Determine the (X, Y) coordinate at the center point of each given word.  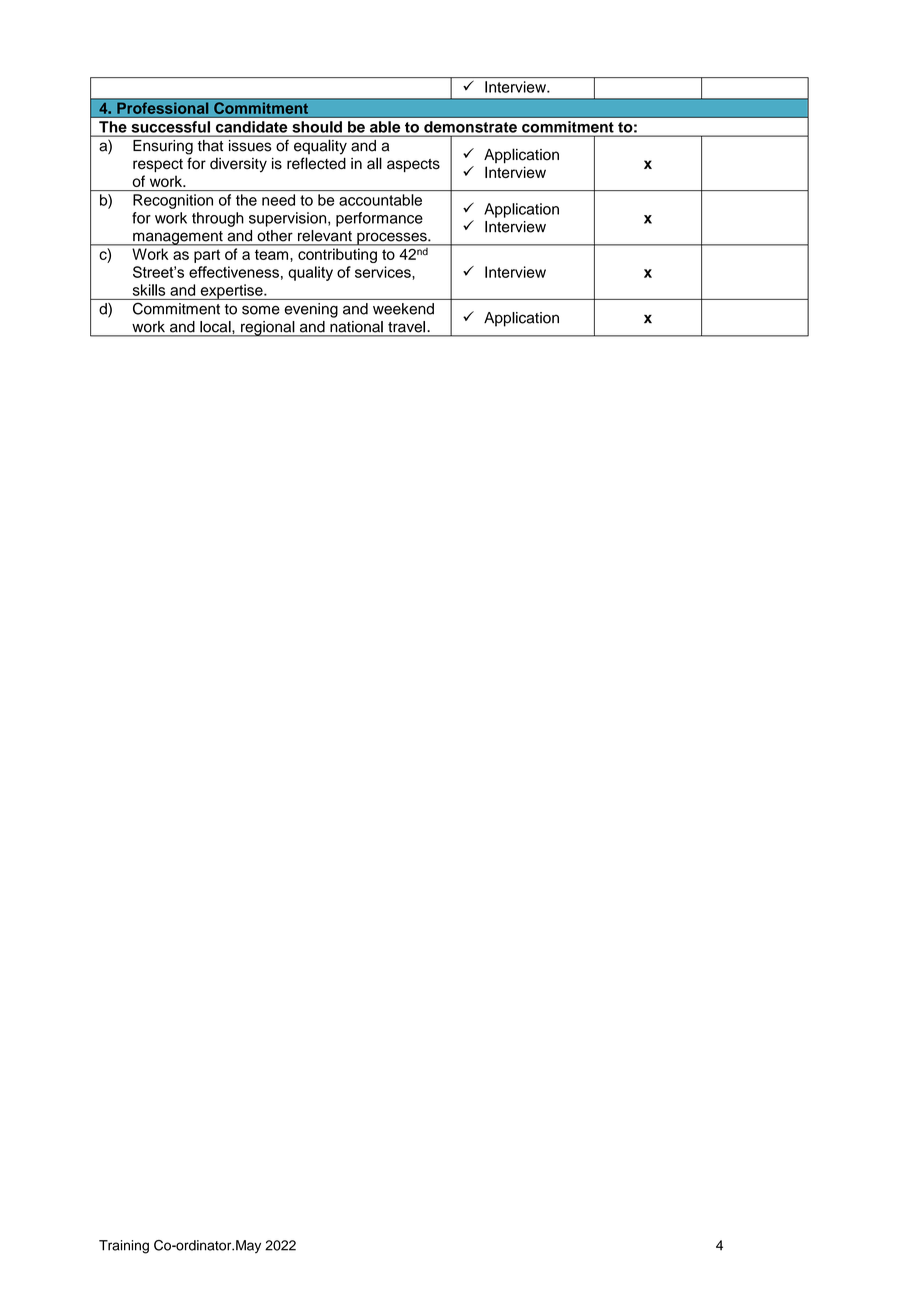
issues (250, 145)
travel (406, 326)
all (374, 163)
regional (268, 329)
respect (158, 165)
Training (124, 1247)
